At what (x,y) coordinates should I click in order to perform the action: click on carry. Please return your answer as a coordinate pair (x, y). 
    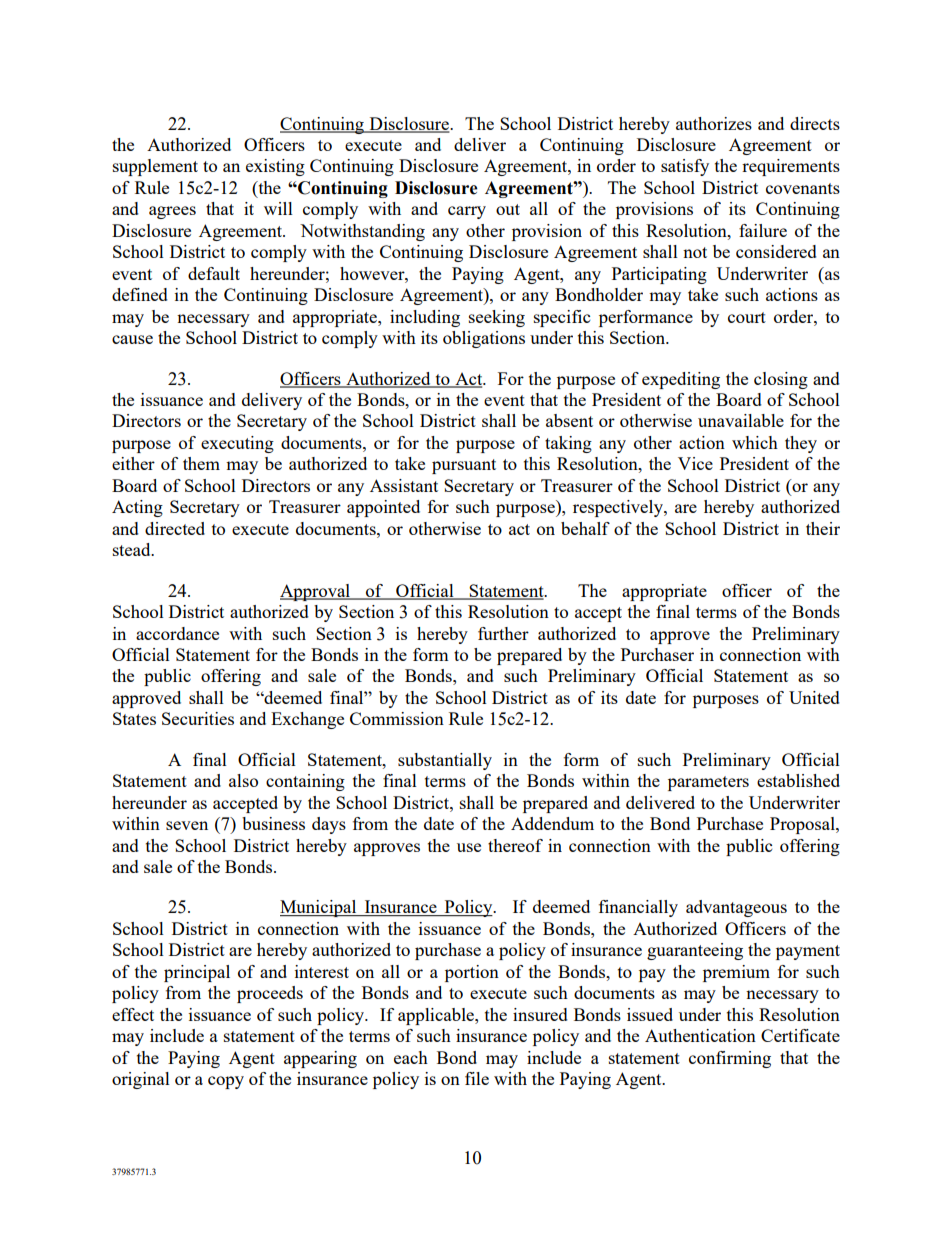
    Looking at the image, I should click on (467, 212).
